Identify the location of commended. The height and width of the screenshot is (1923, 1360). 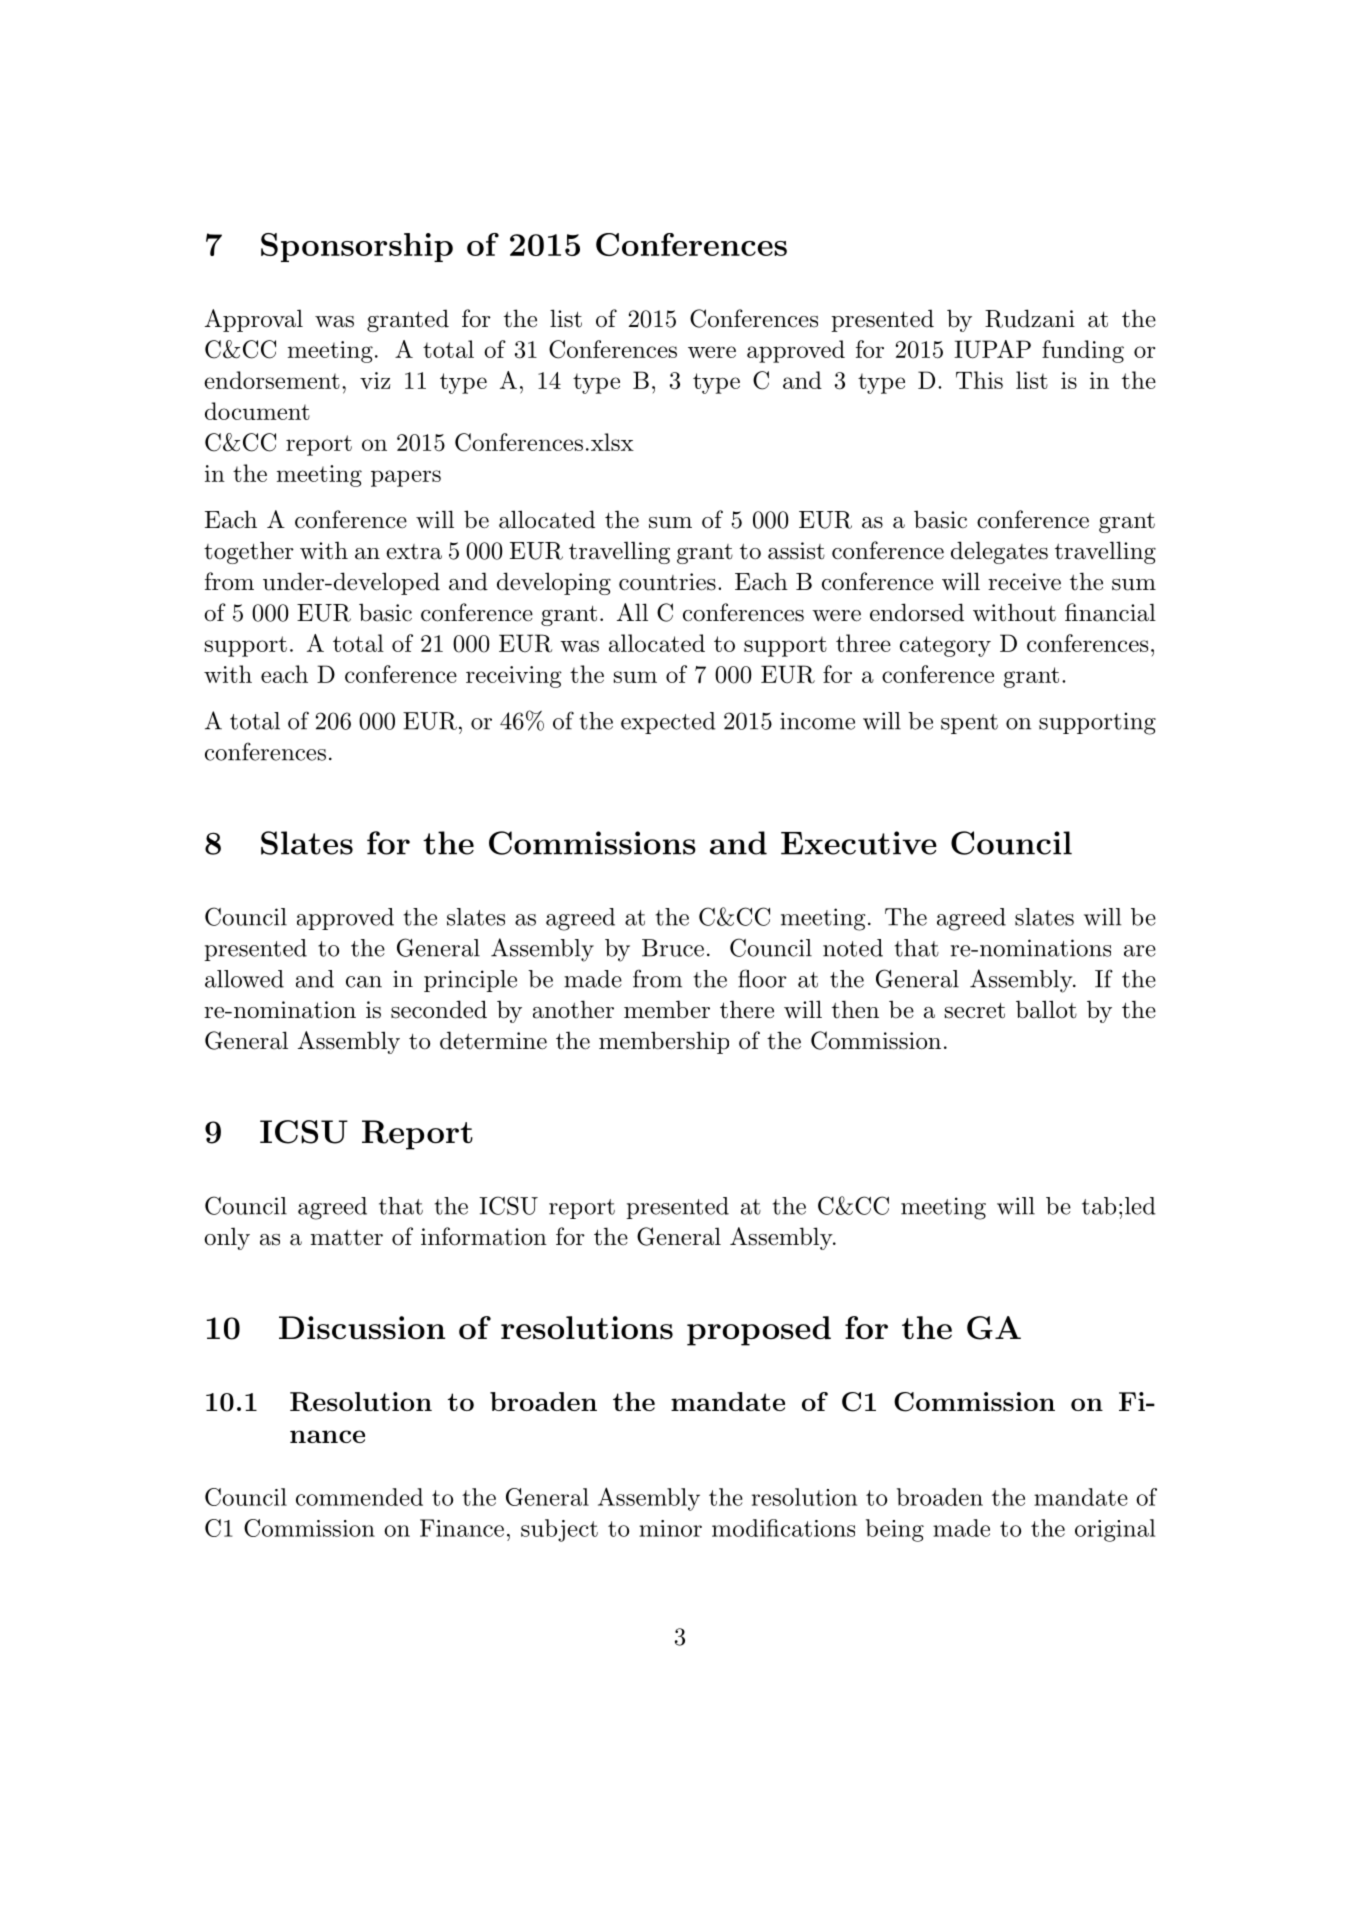
(359, 1497).
